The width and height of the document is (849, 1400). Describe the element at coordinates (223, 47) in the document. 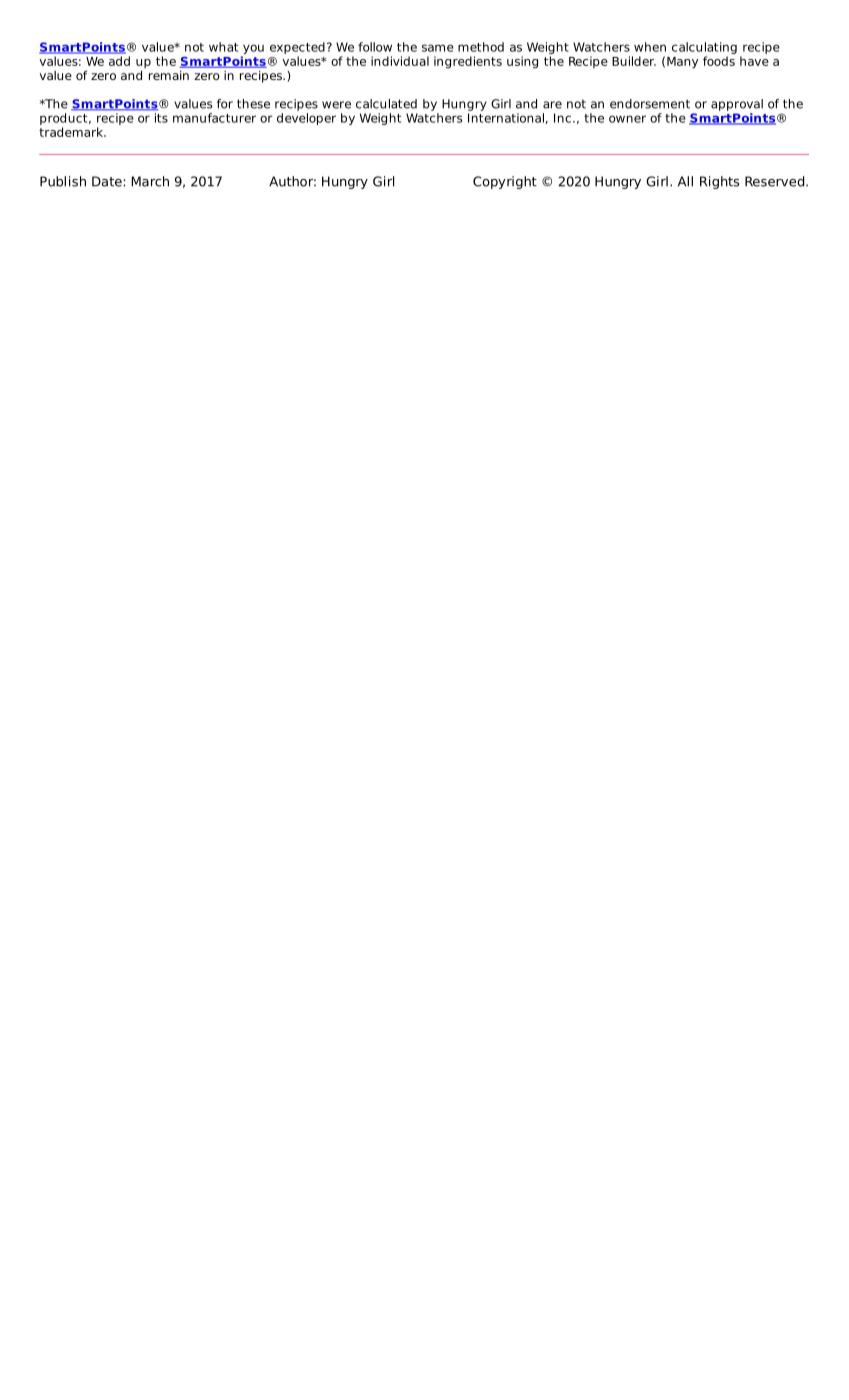

I see `what` at that location.
